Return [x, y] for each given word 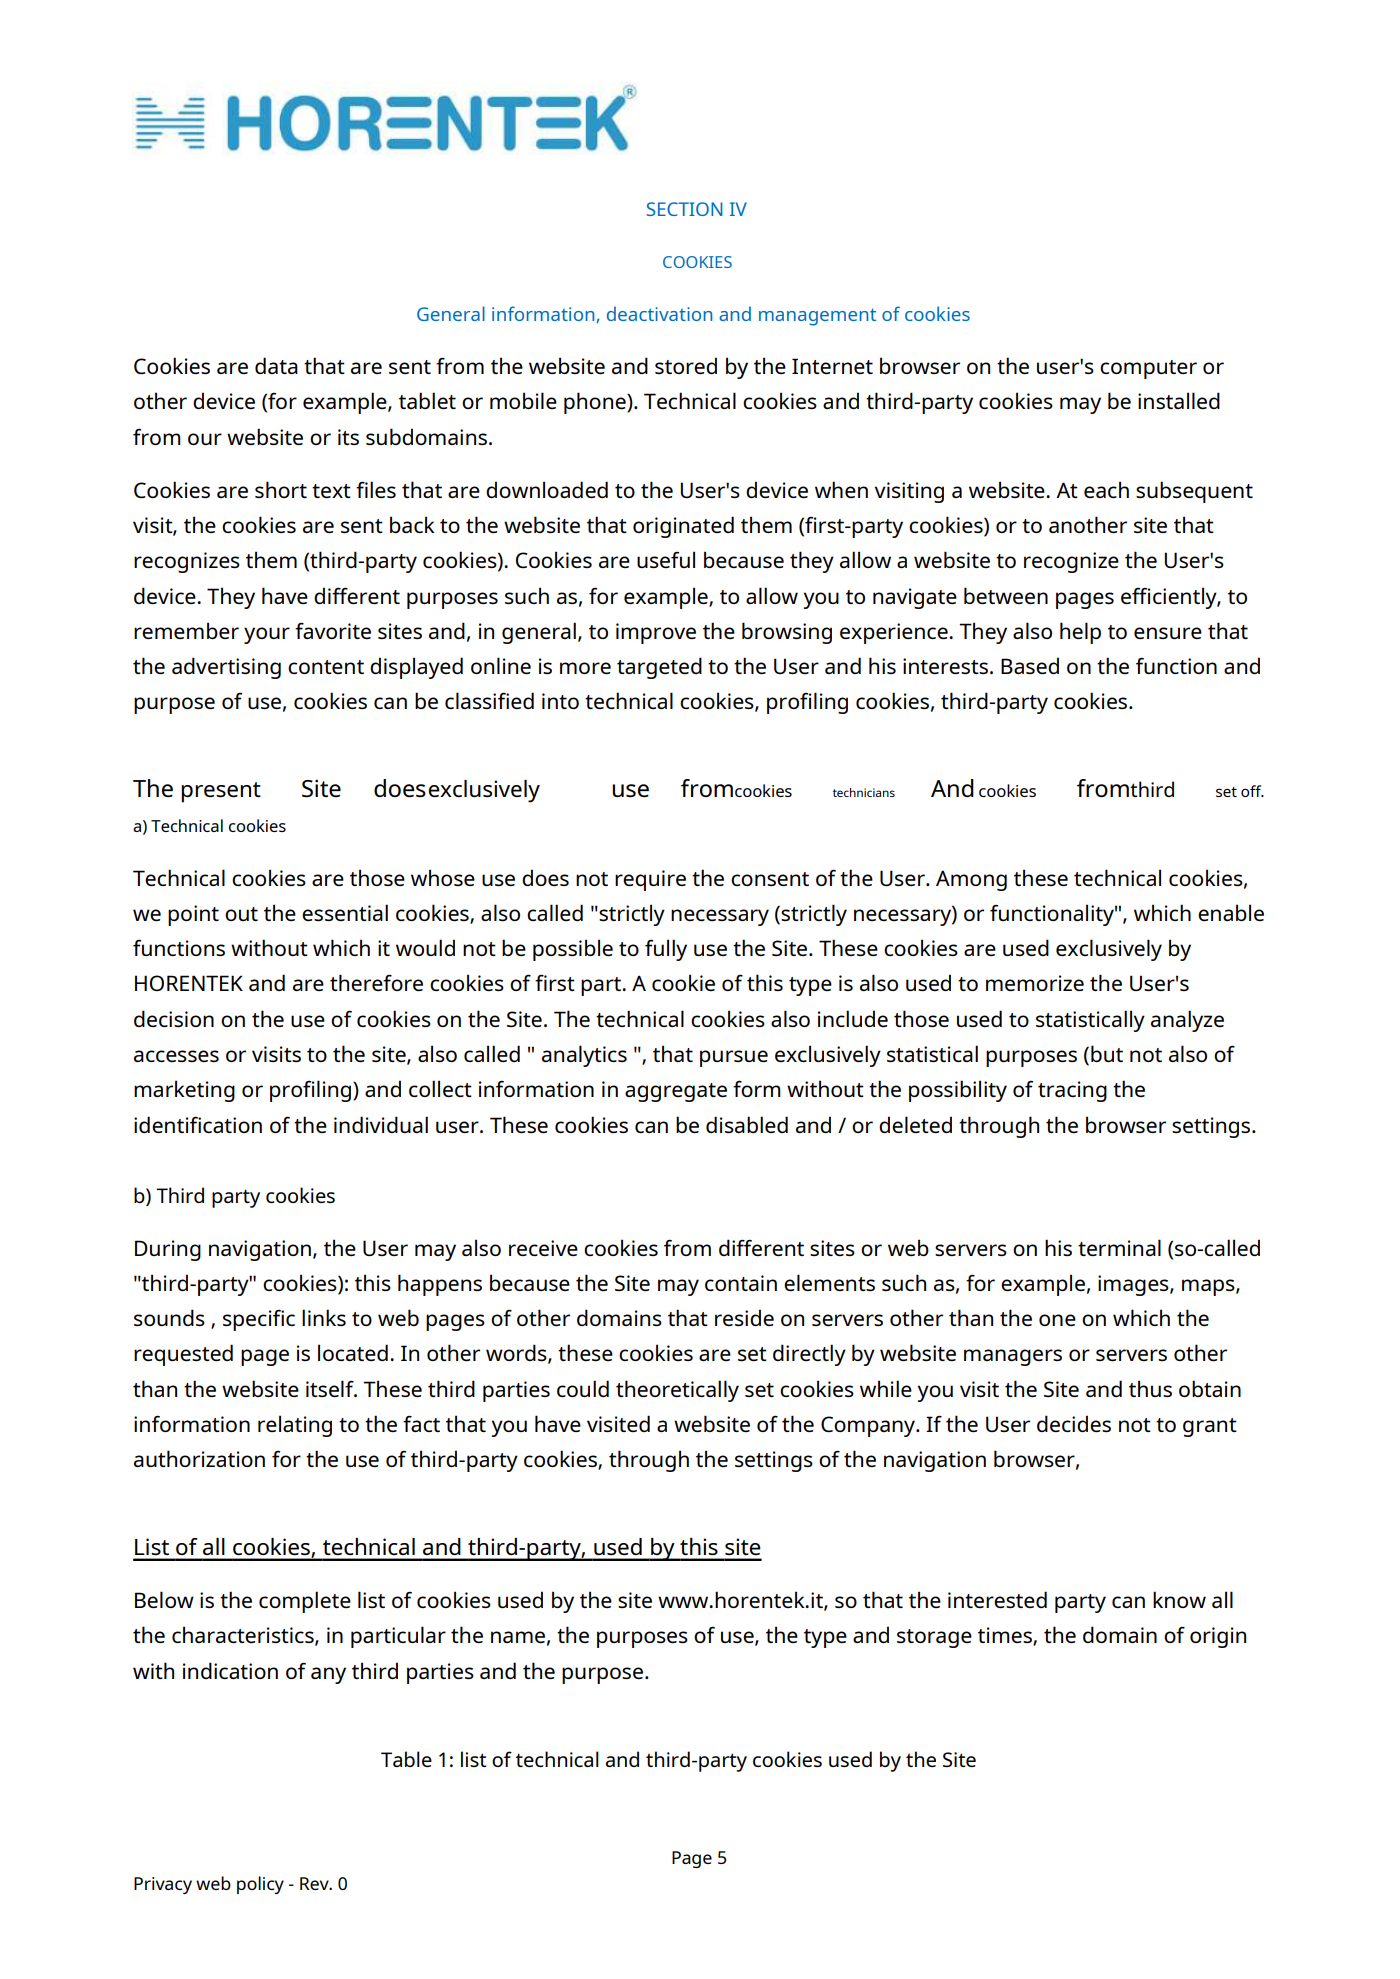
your [267, 635]
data [276, 365]
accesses [176, 1056]
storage [934, 1638]
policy [260, 1885]
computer [1148, 369]
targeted [659, 668]
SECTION [685, 209]
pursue [734, 1058]
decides [1074, 1423]
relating [295, 1426]
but [1107, 1053]
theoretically [677, 1391]
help [1080, 633]
